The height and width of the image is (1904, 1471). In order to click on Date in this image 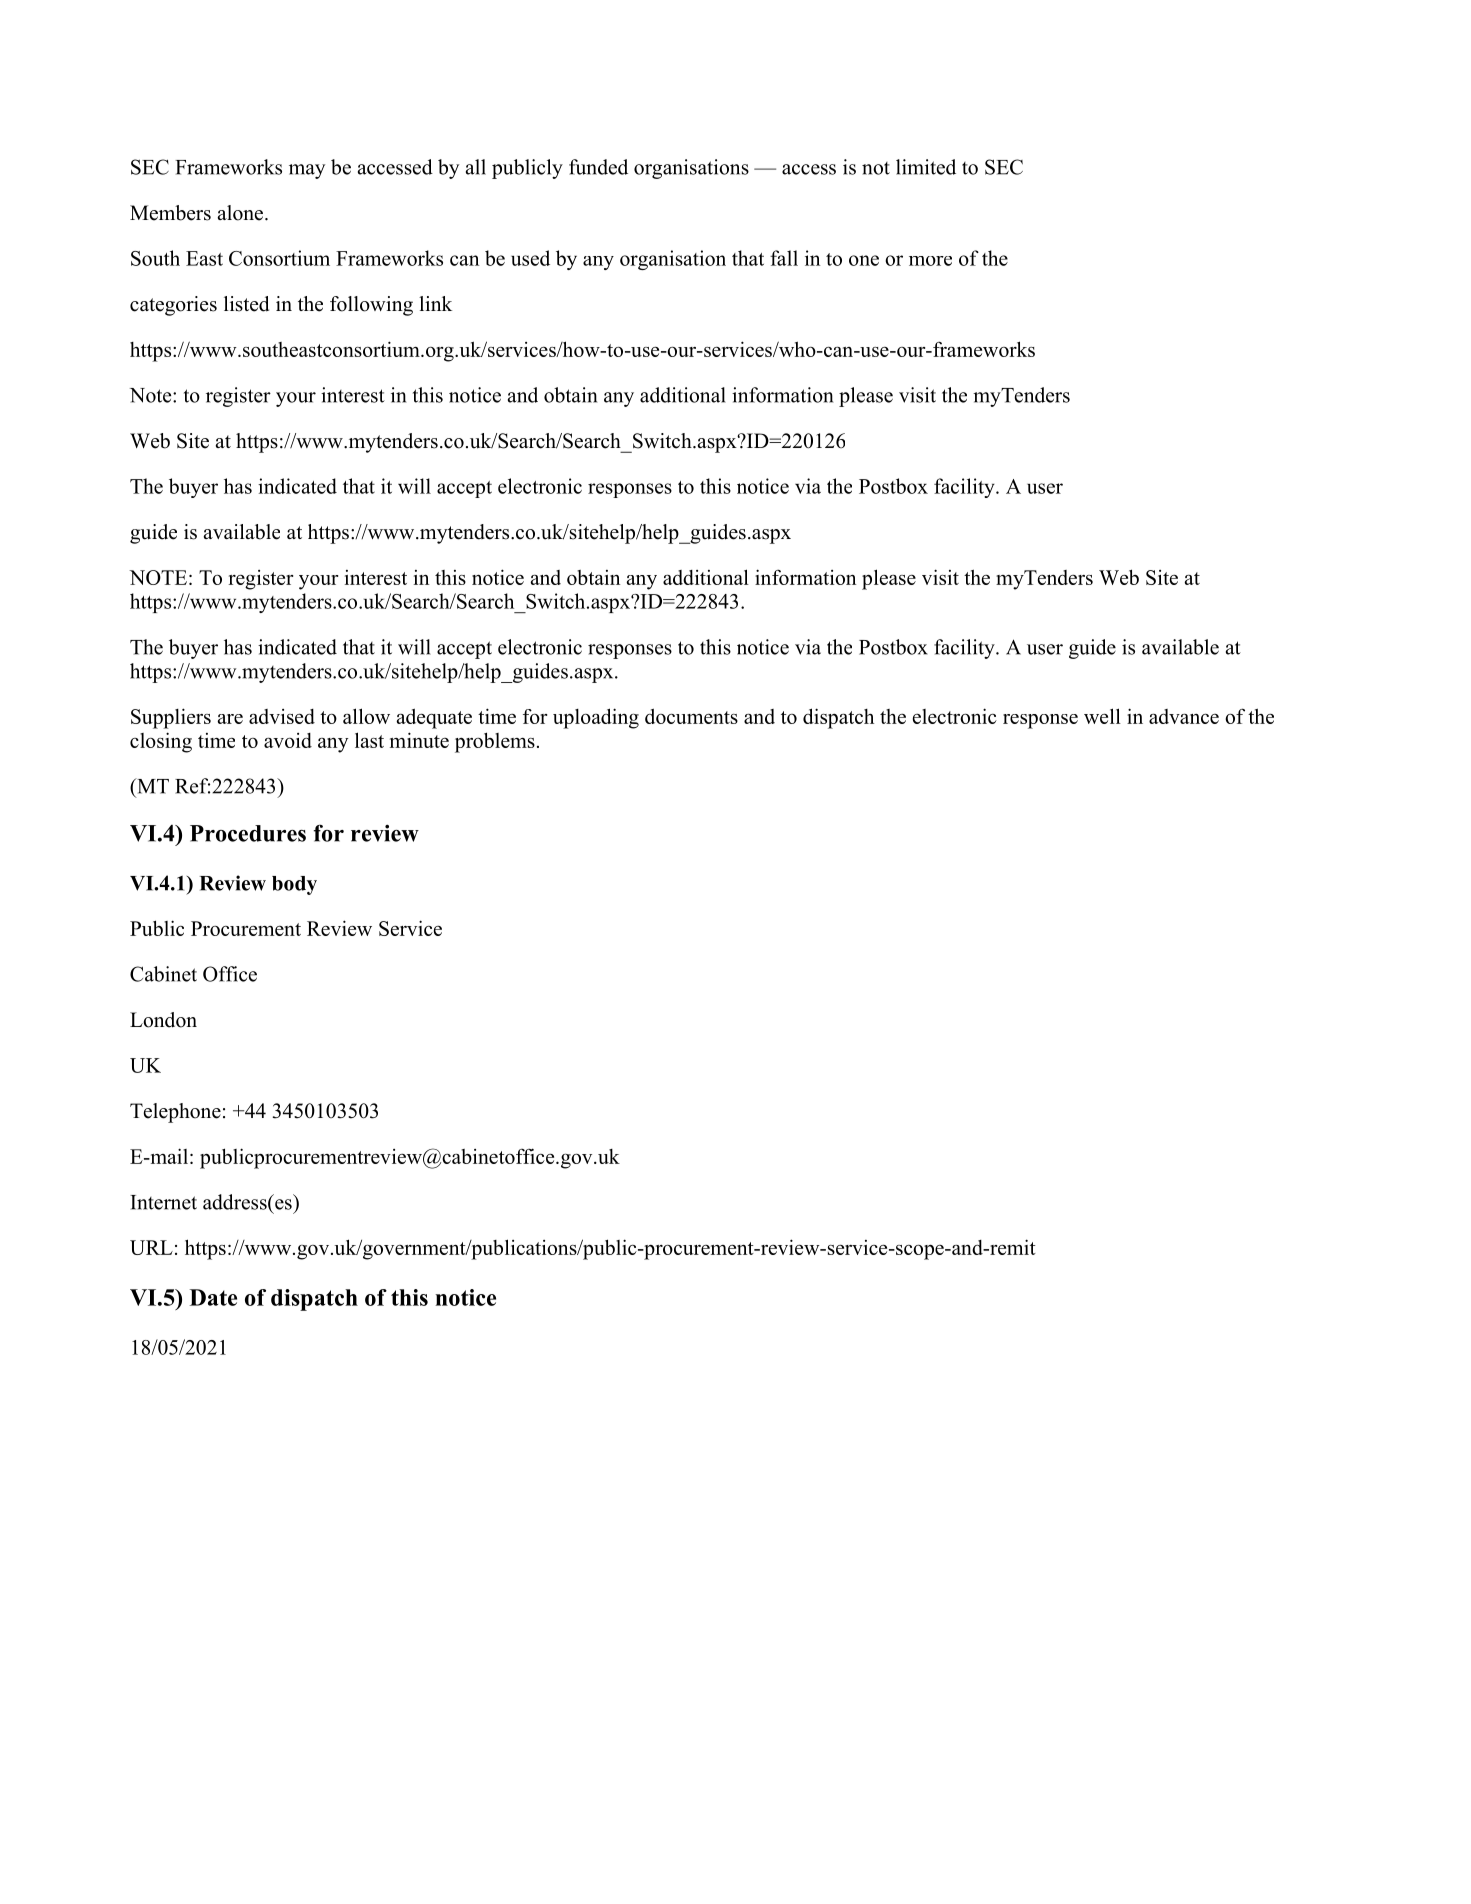, I will do `click(213, 1297)`.
